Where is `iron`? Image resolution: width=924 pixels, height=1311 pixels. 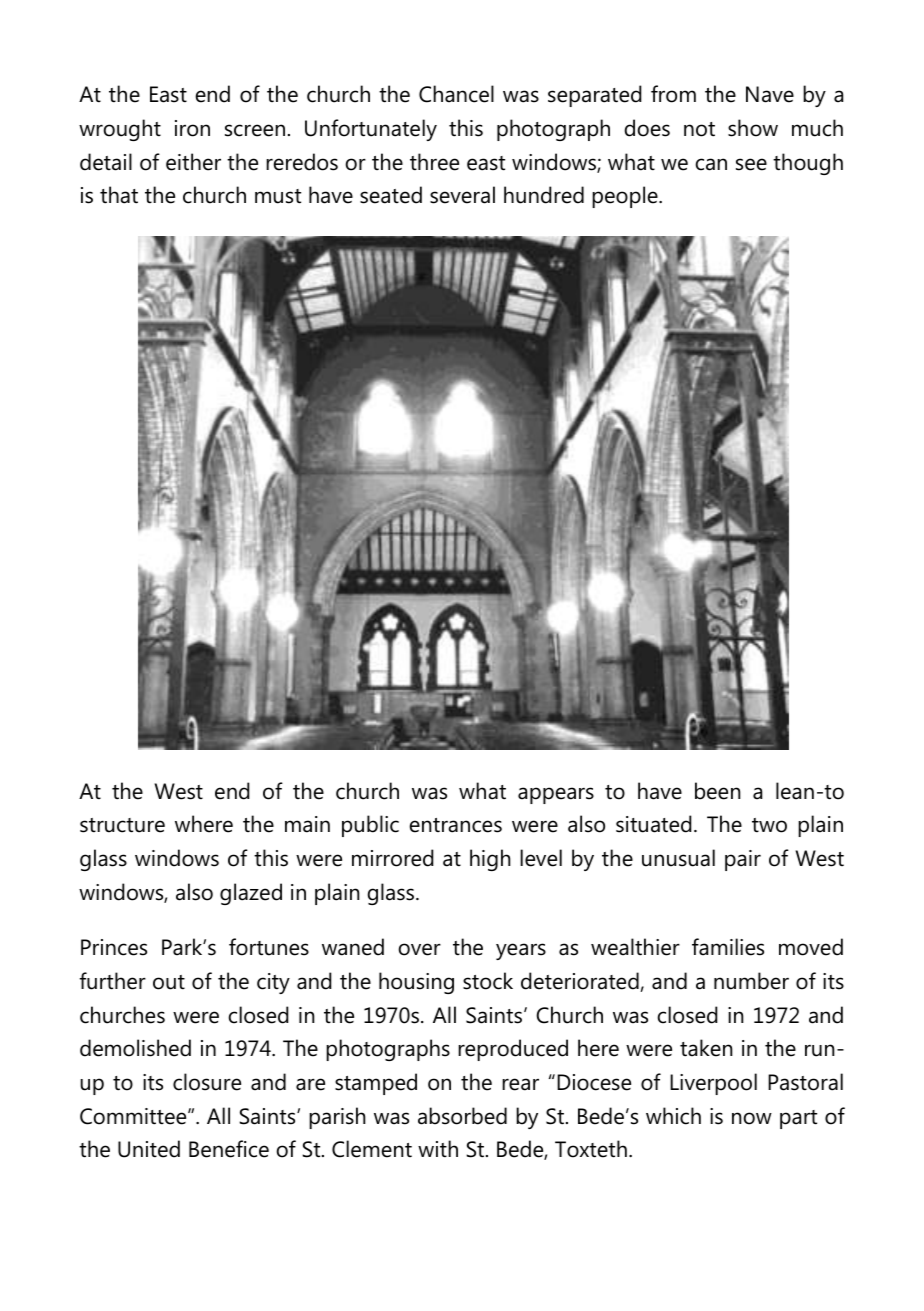 iron is located at coordinates (192, 128).
